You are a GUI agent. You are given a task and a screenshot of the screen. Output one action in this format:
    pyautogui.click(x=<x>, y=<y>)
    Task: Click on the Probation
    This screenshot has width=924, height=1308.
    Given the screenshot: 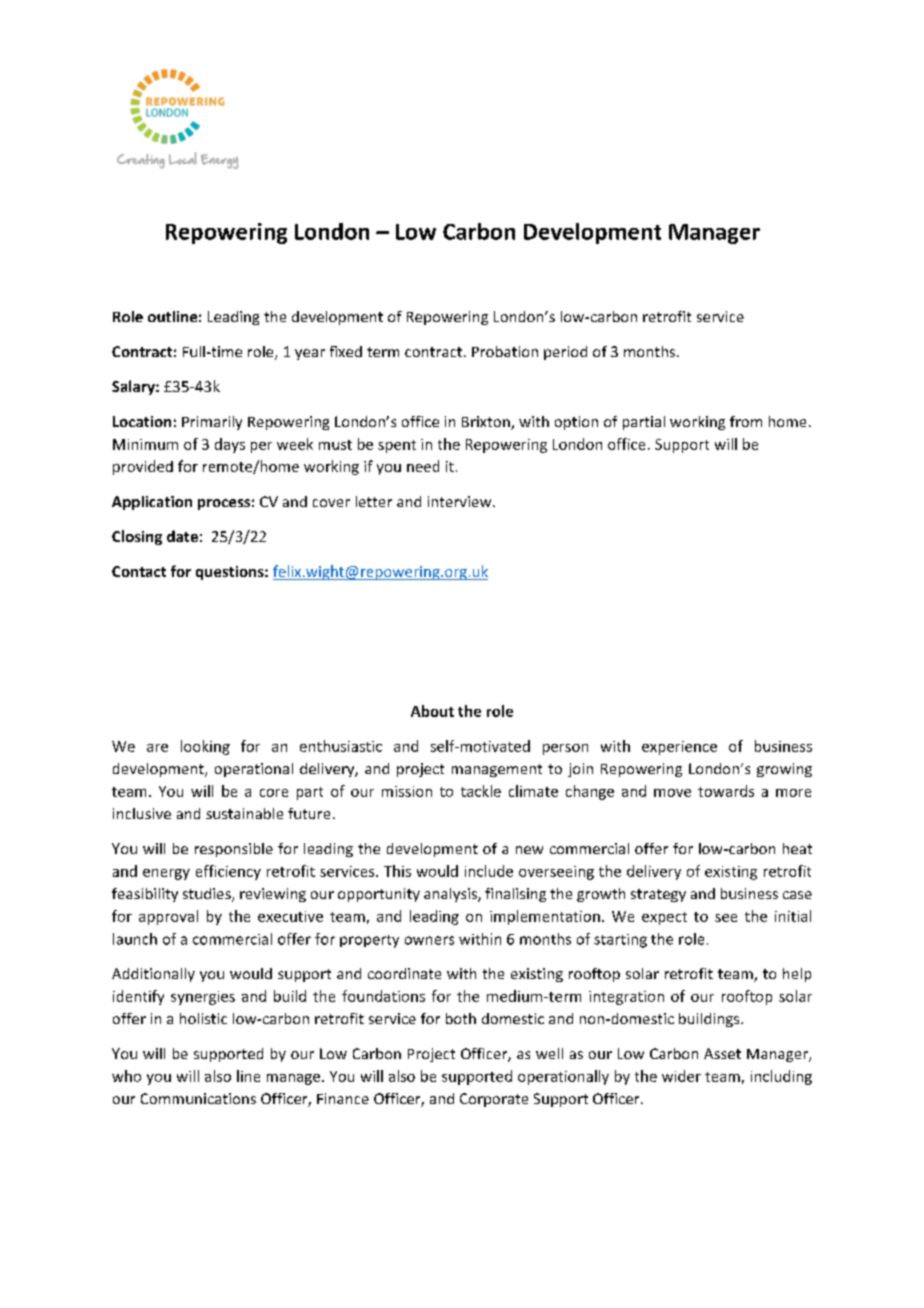 What is the action you would take?
    pyautogui.click(x=505, y=351)
